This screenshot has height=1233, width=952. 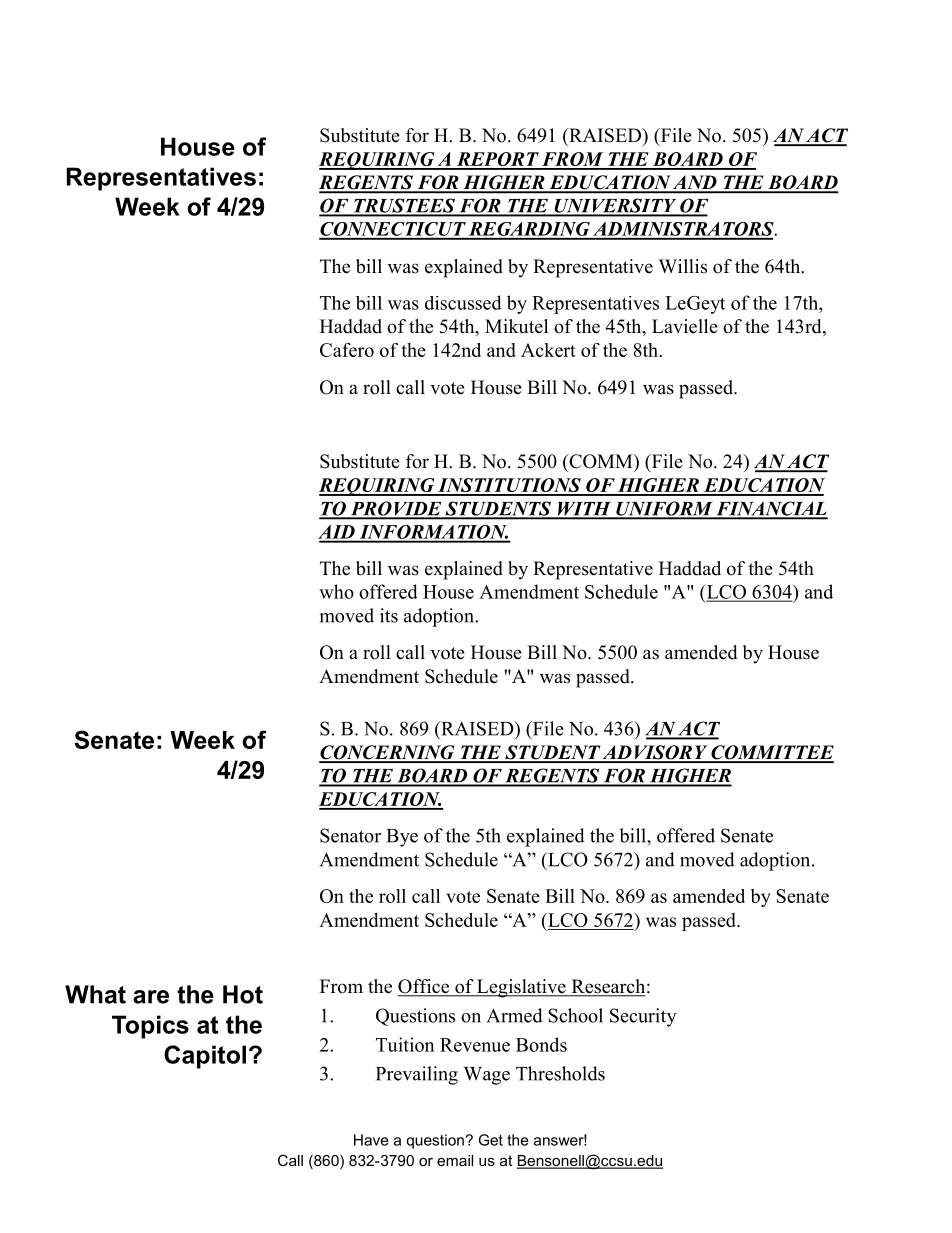 What do you see at coordinates (560, 1073) in the screenshot?
I see `Thresholds` at bounding box center [560, 1073].
